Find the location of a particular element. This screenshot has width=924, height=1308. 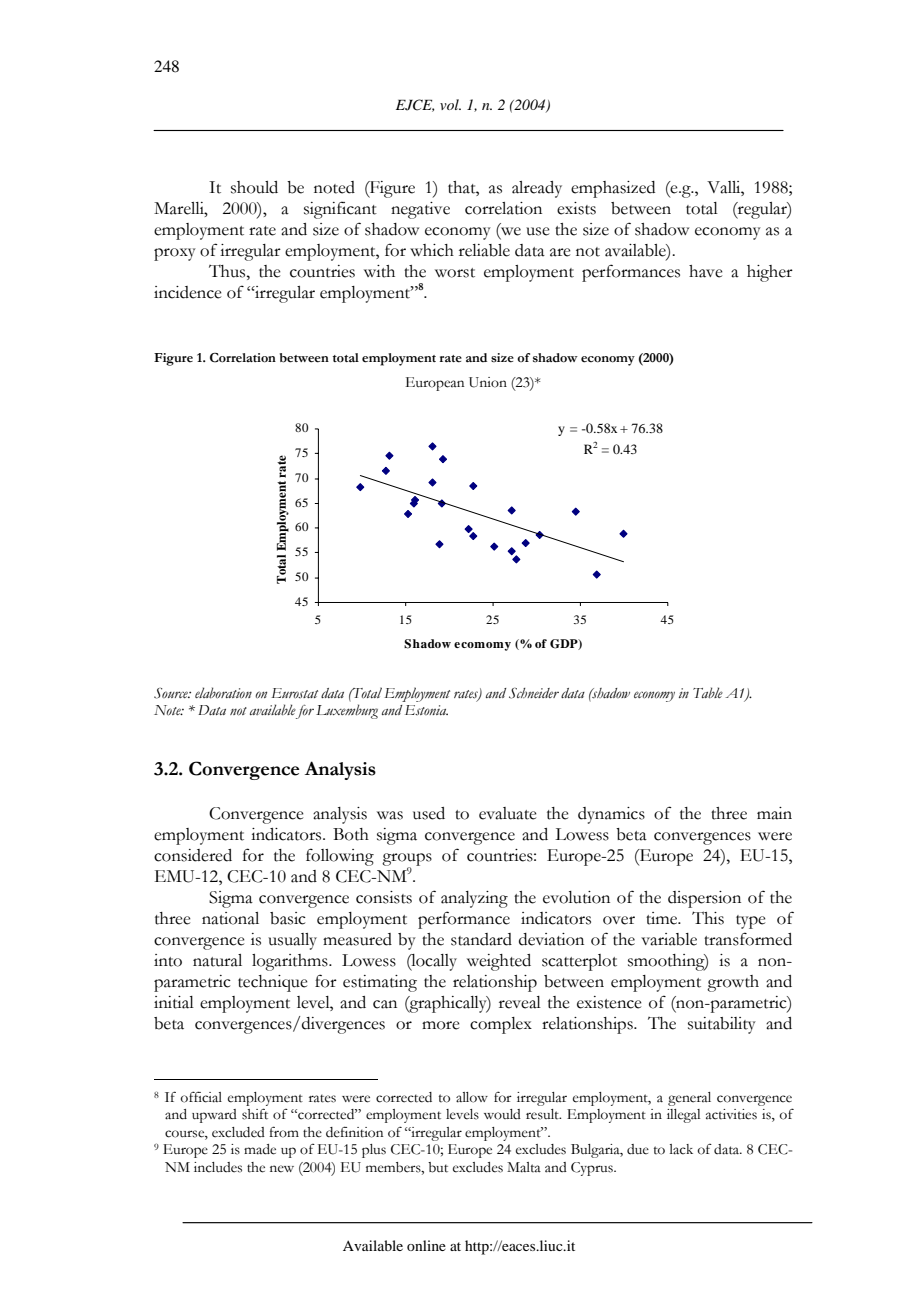

new is located at coordinates (282, 1169).
